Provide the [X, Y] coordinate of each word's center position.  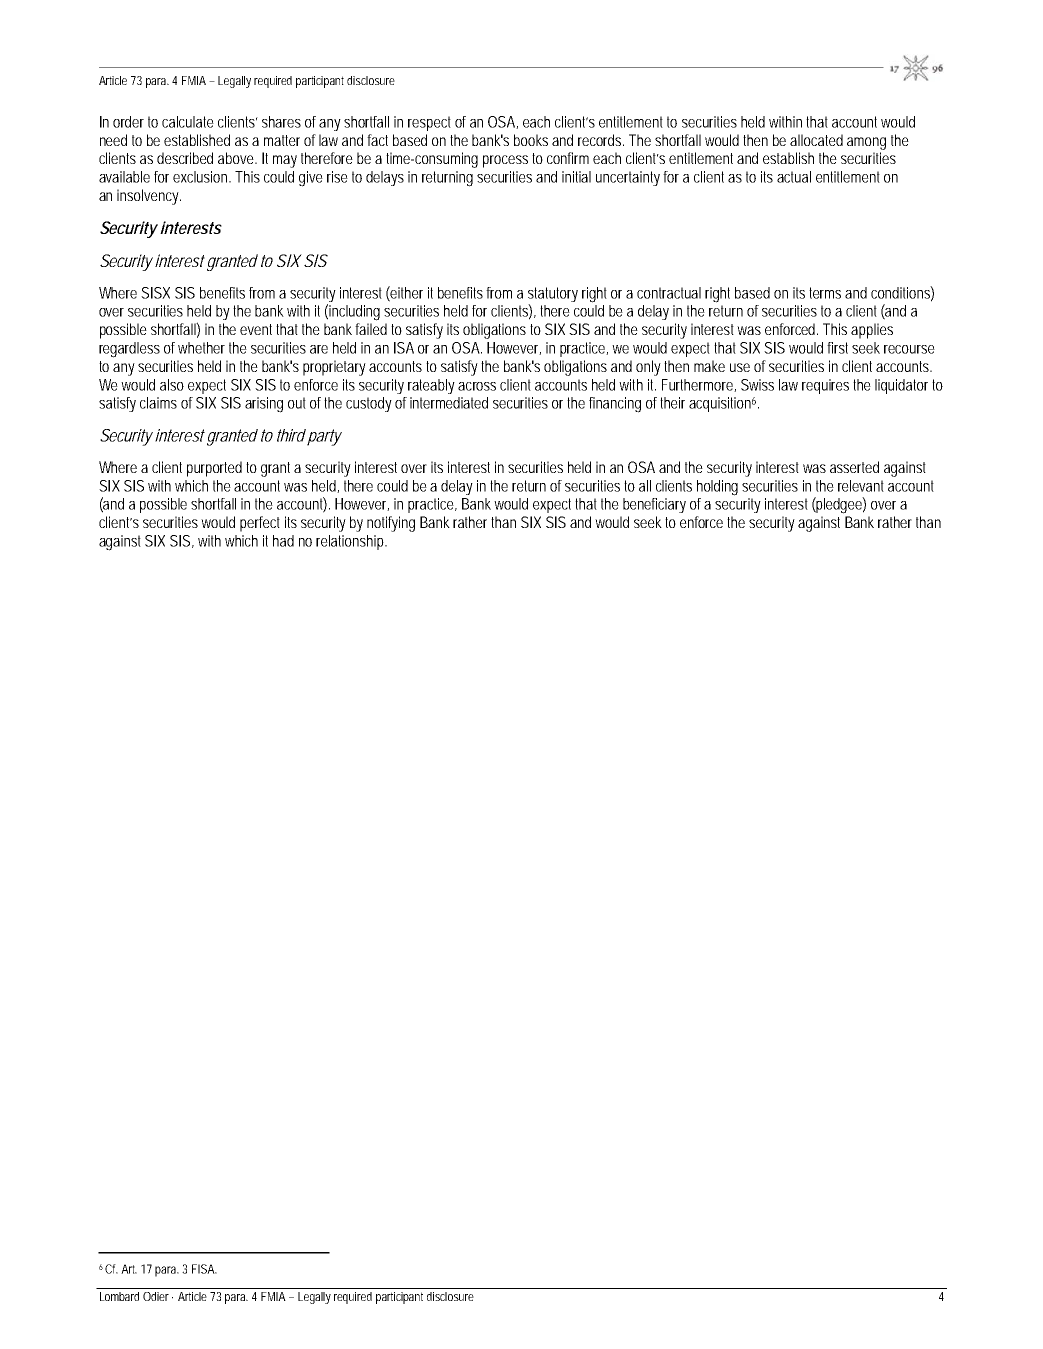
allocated [816, 140]
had [283, 541]
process [505, 161]
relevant [861, 486]
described [185, 158]
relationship [351, 542]
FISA [204, 1269]
